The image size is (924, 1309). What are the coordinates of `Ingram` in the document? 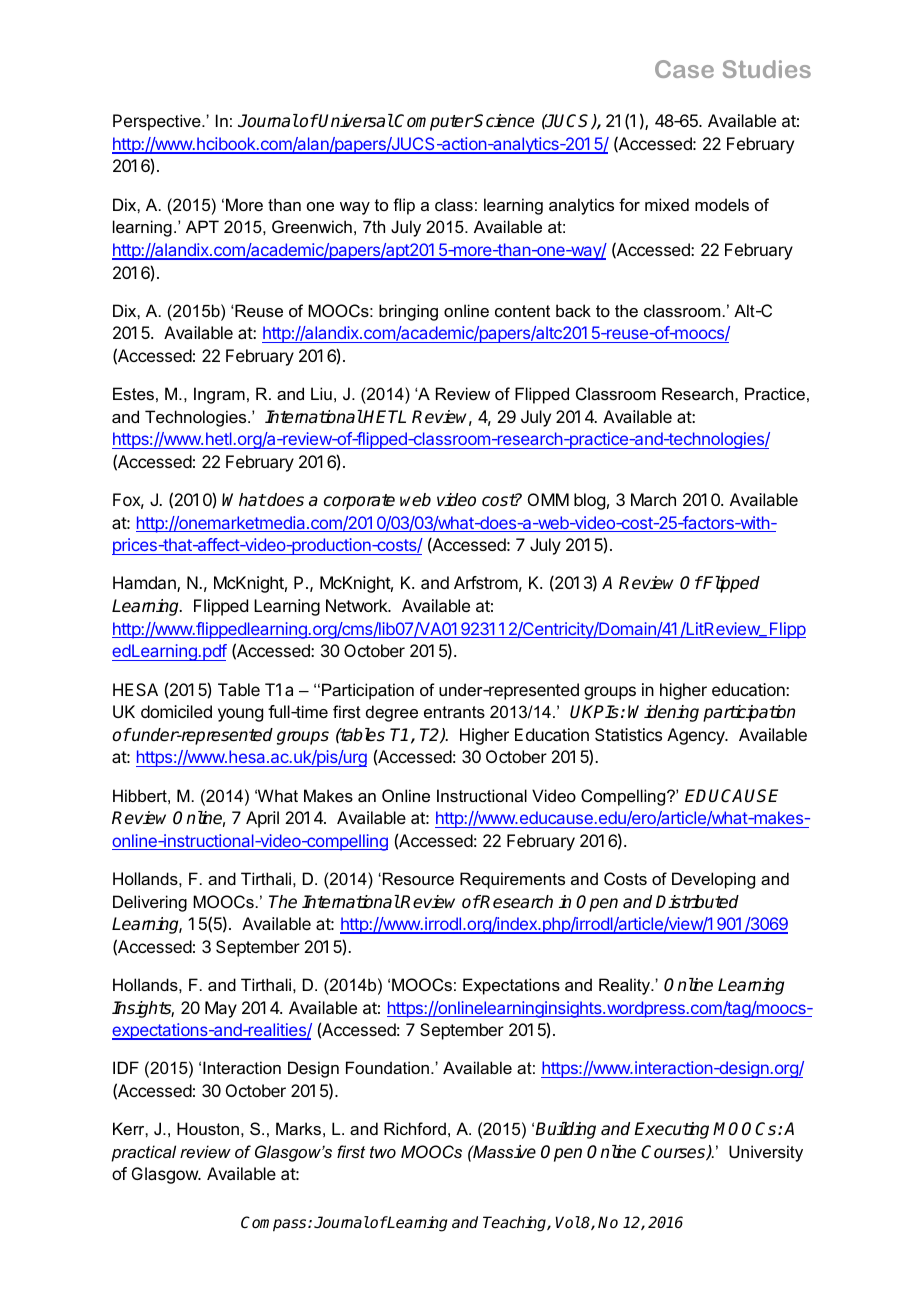 It's located at (219, 395).
